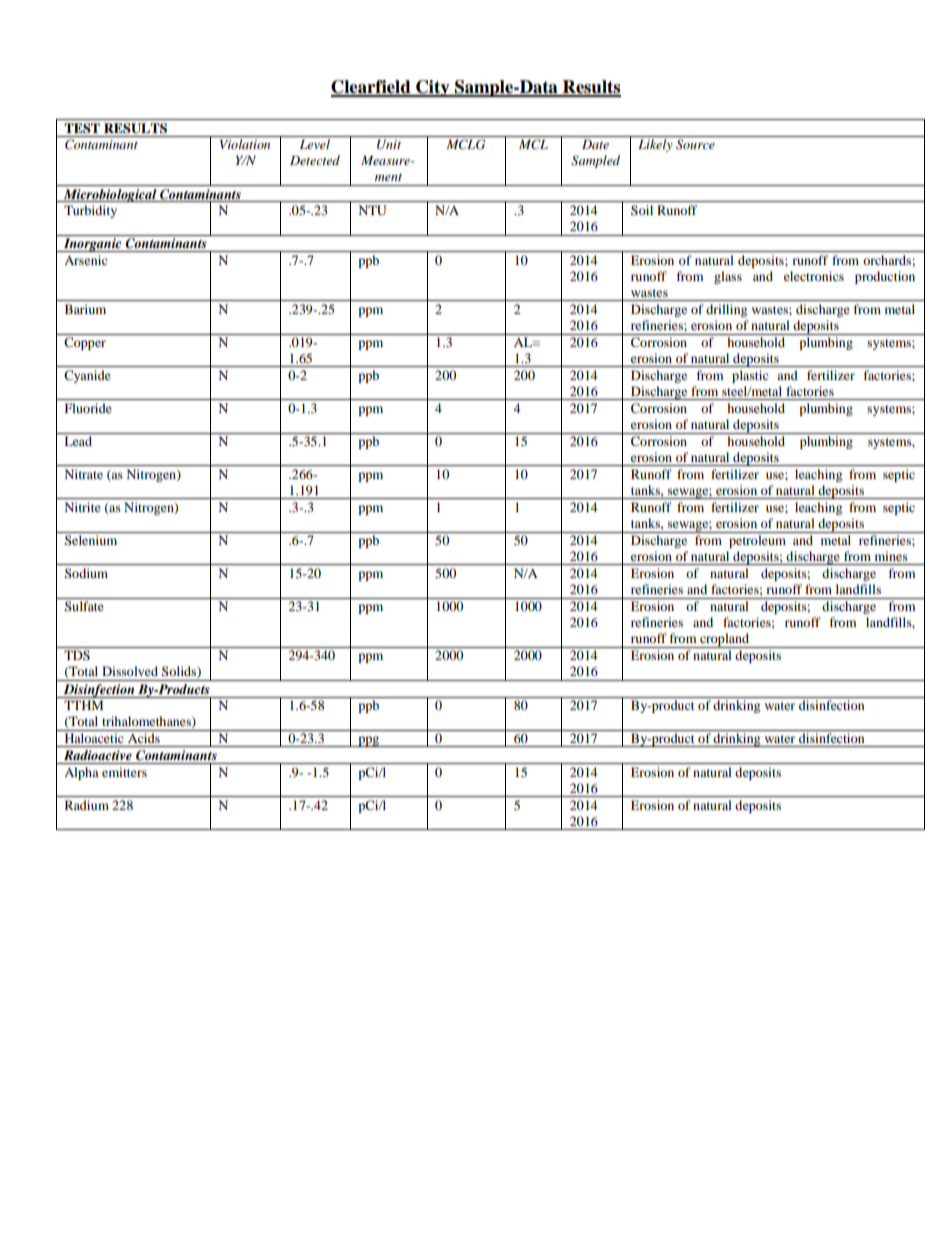  Describe the element at coordinates (891, 556) in the page. I see `mines` at that location.
